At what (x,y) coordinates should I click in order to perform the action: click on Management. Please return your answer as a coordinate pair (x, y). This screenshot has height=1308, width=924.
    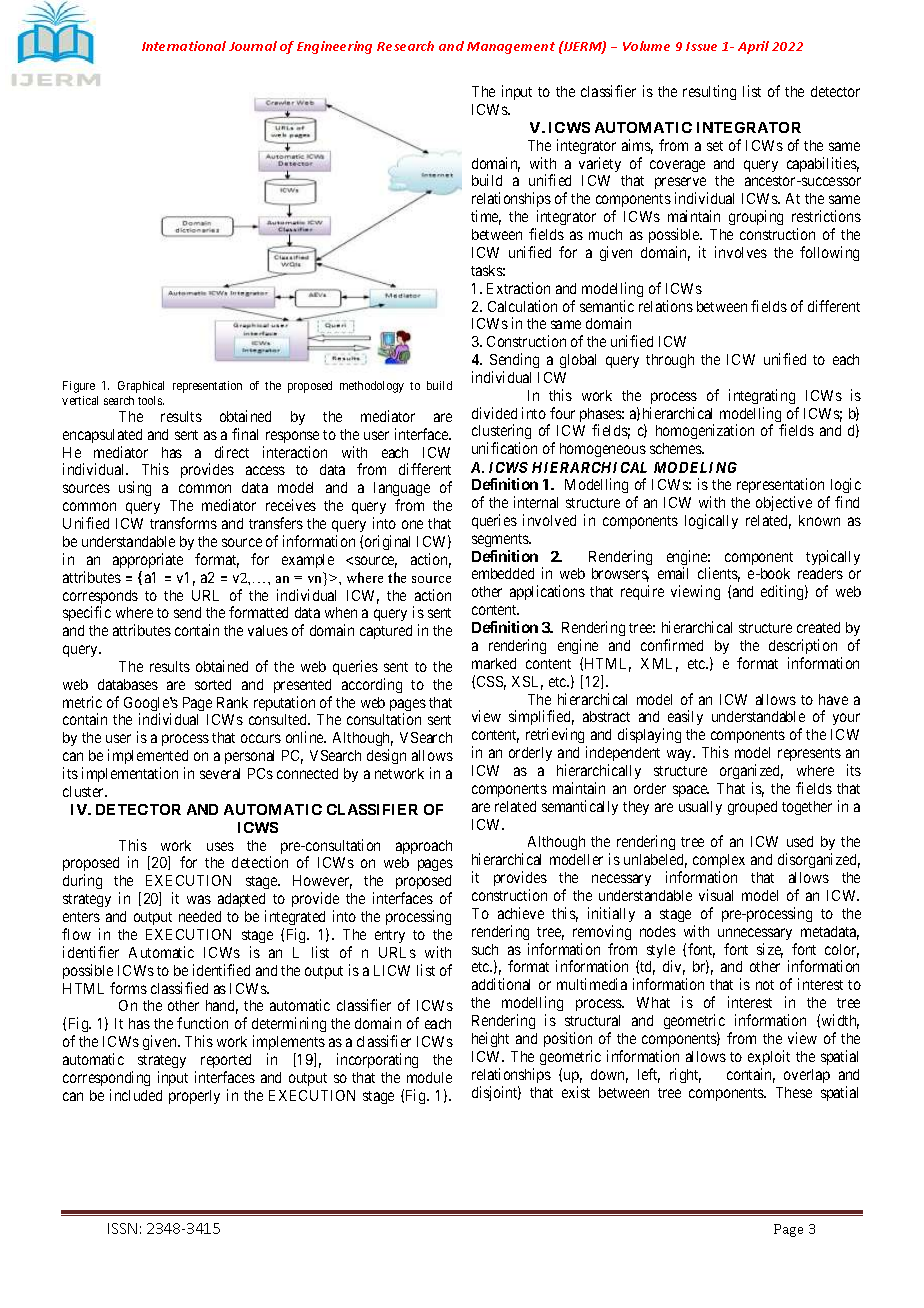
    Looking at the image, I should click on (511, 48).
